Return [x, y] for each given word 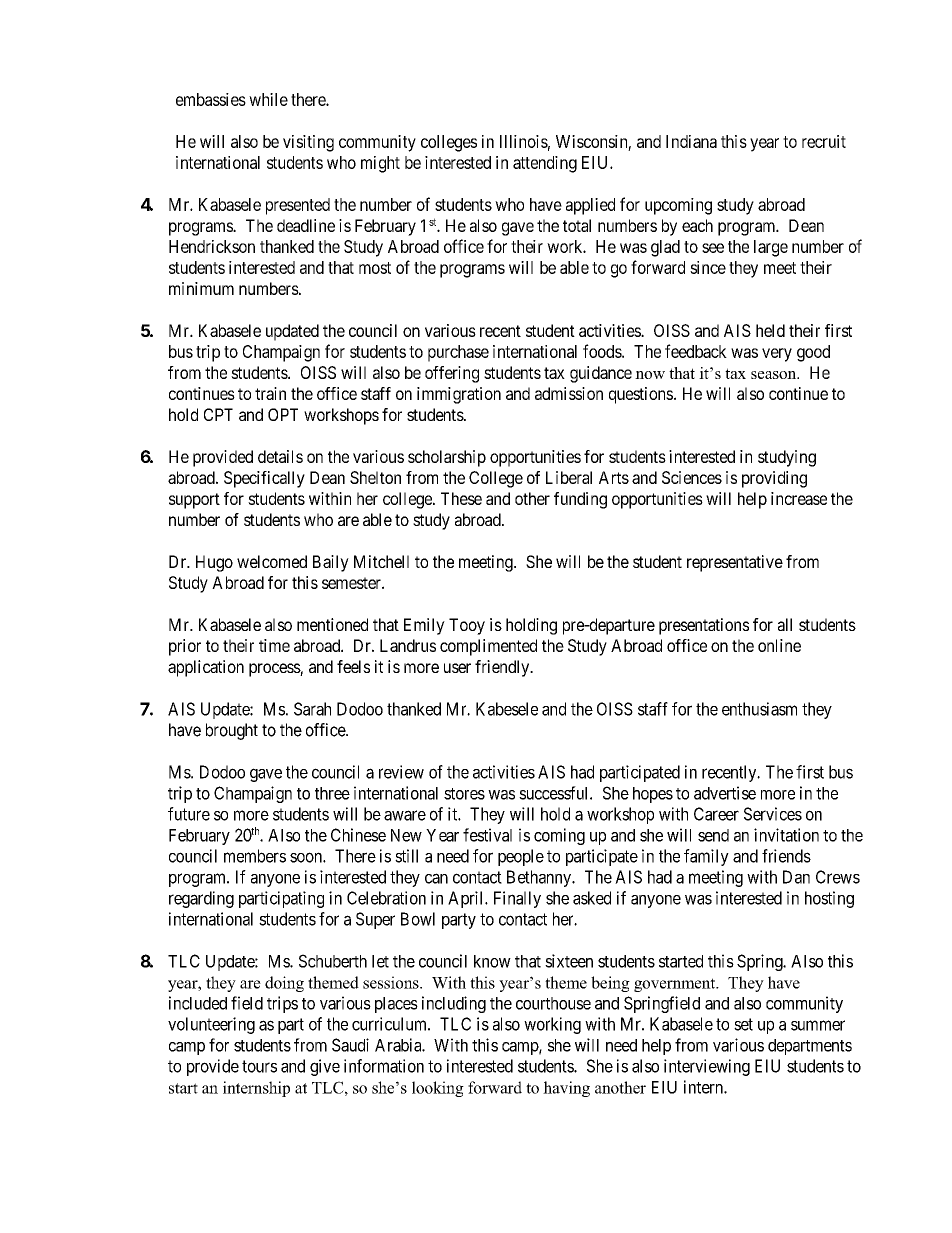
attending [545, 164]
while [268, 99]
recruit [824, 141]
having [566, 1089]
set [743, 1024]
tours [259, 1066]
